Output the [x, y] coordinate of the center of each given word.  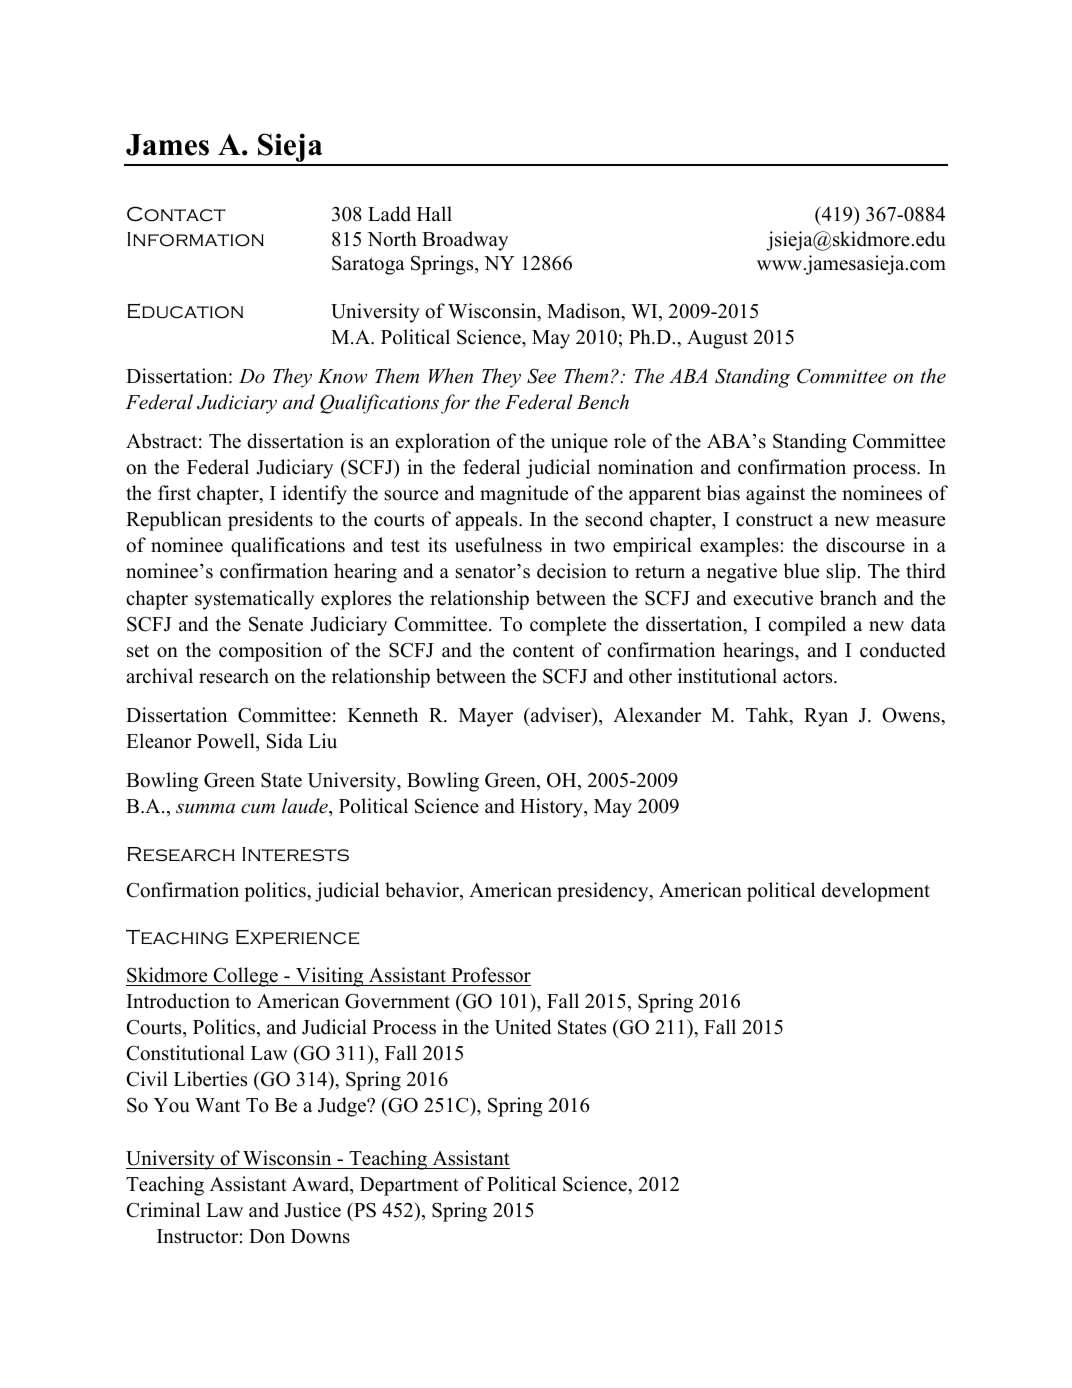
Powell [227, 741]
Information [195, 239]
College [245, 977]
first [174, 493]
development [876, 892]
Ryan [826, 717]
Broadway [465, 241]
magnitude [524, 495]
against [775, 495]
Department [409, 1186]
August [717, 339]
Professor [491, 975]
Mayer [486, 717]
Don [267, 1236]
